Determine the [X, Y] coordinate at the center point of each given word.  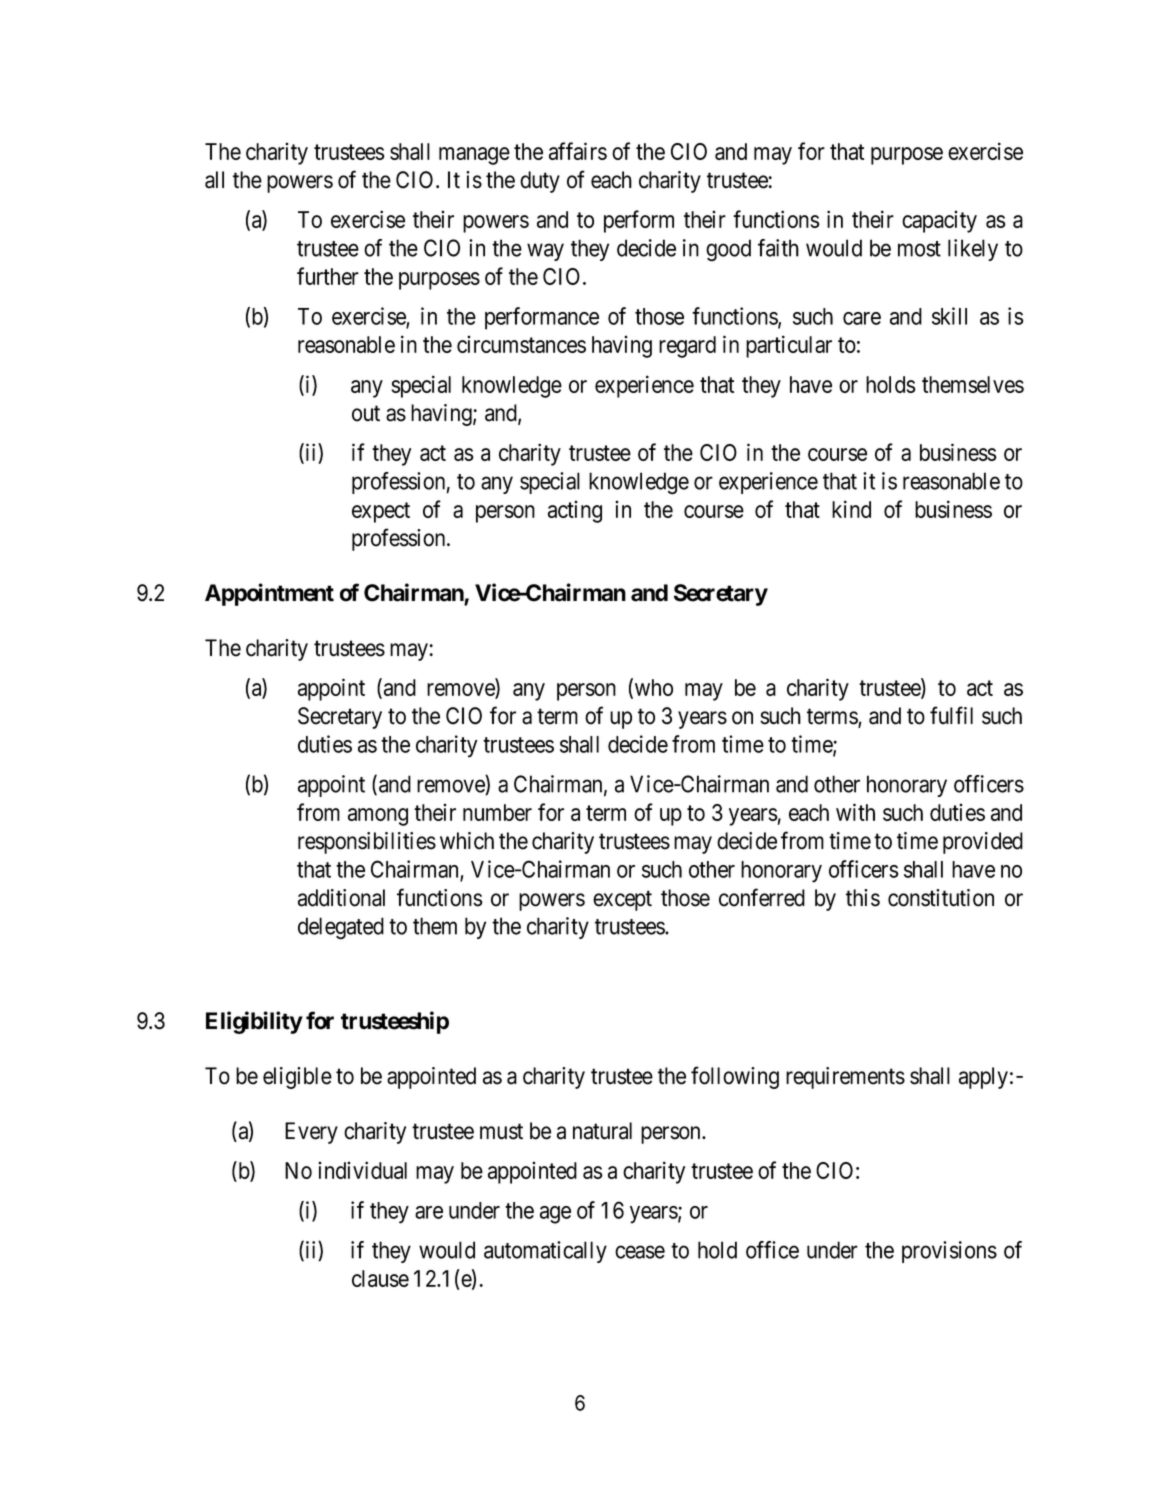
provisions [949, 1252]
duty [540, 182]
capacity [939, 221]
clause [380, 1278]
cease [640, 1252]
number [497, 812]
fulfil [951, 715]
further [328, 276]
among [378, 817]
